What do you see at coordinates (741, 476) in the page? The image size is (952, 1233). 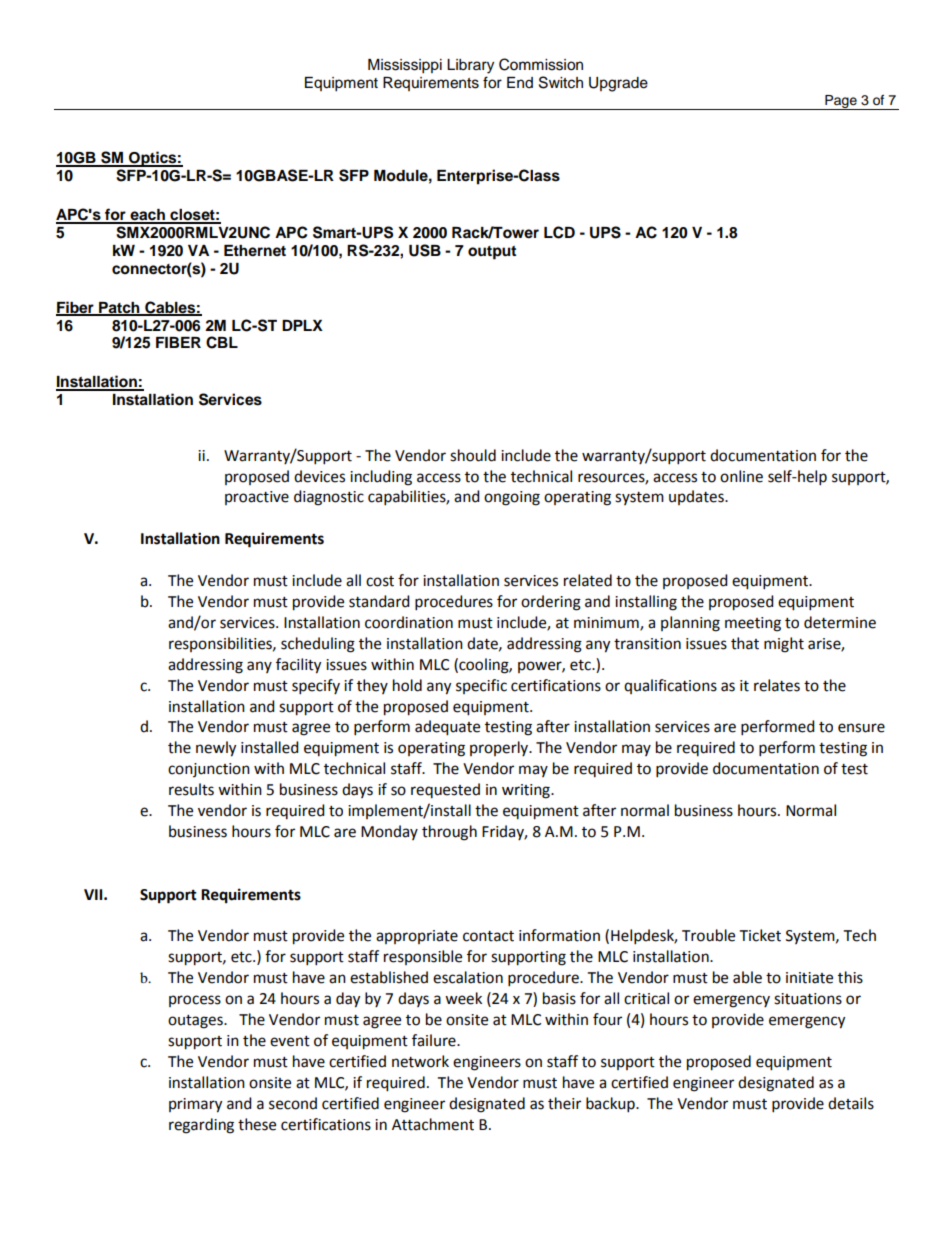 I see `online` at bounding box center [741, 476].
